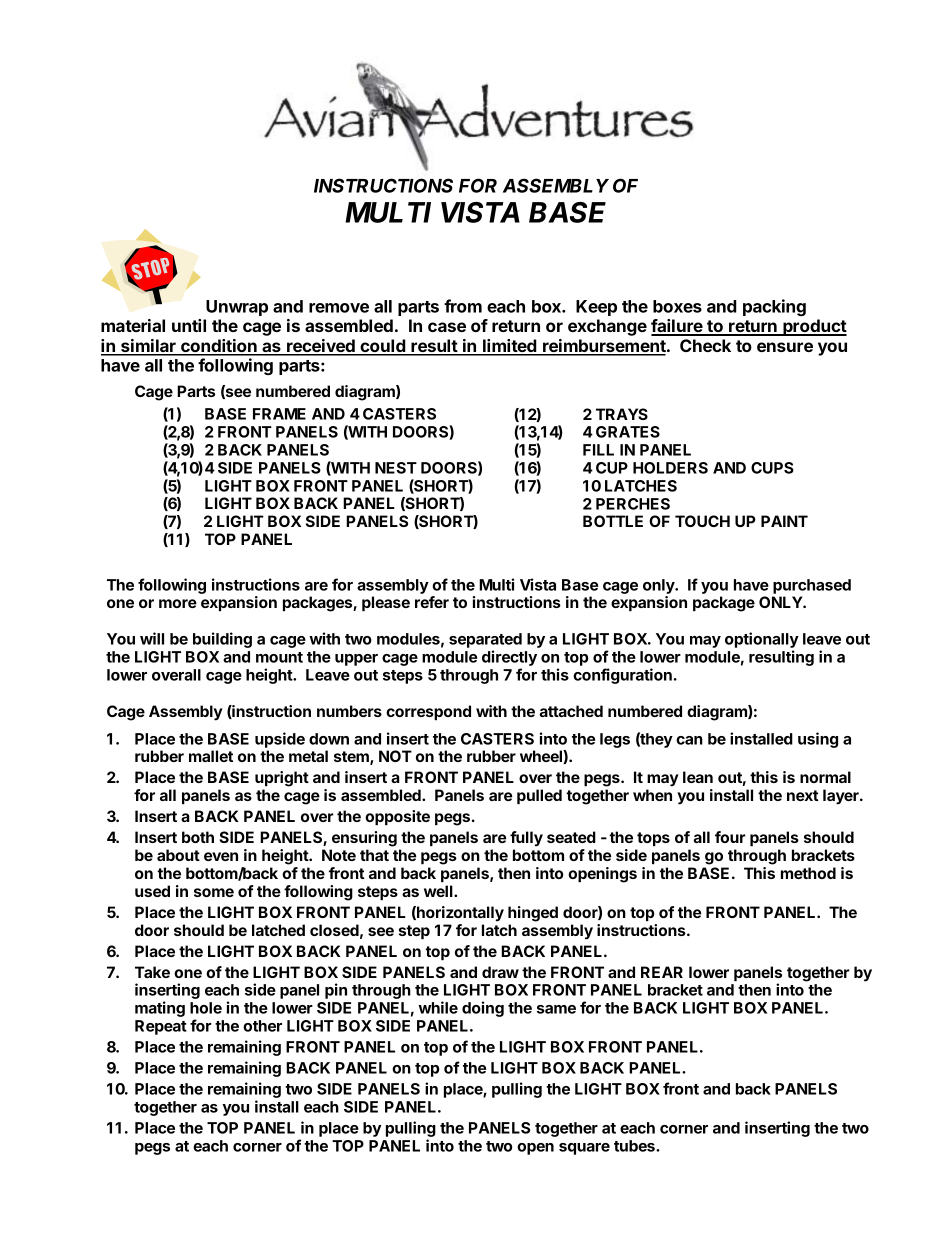 The image size is (952, 1233). What do you see at coordinates (584, 1149) in the page?
I see `square` at bounding box center [584, 1149].
